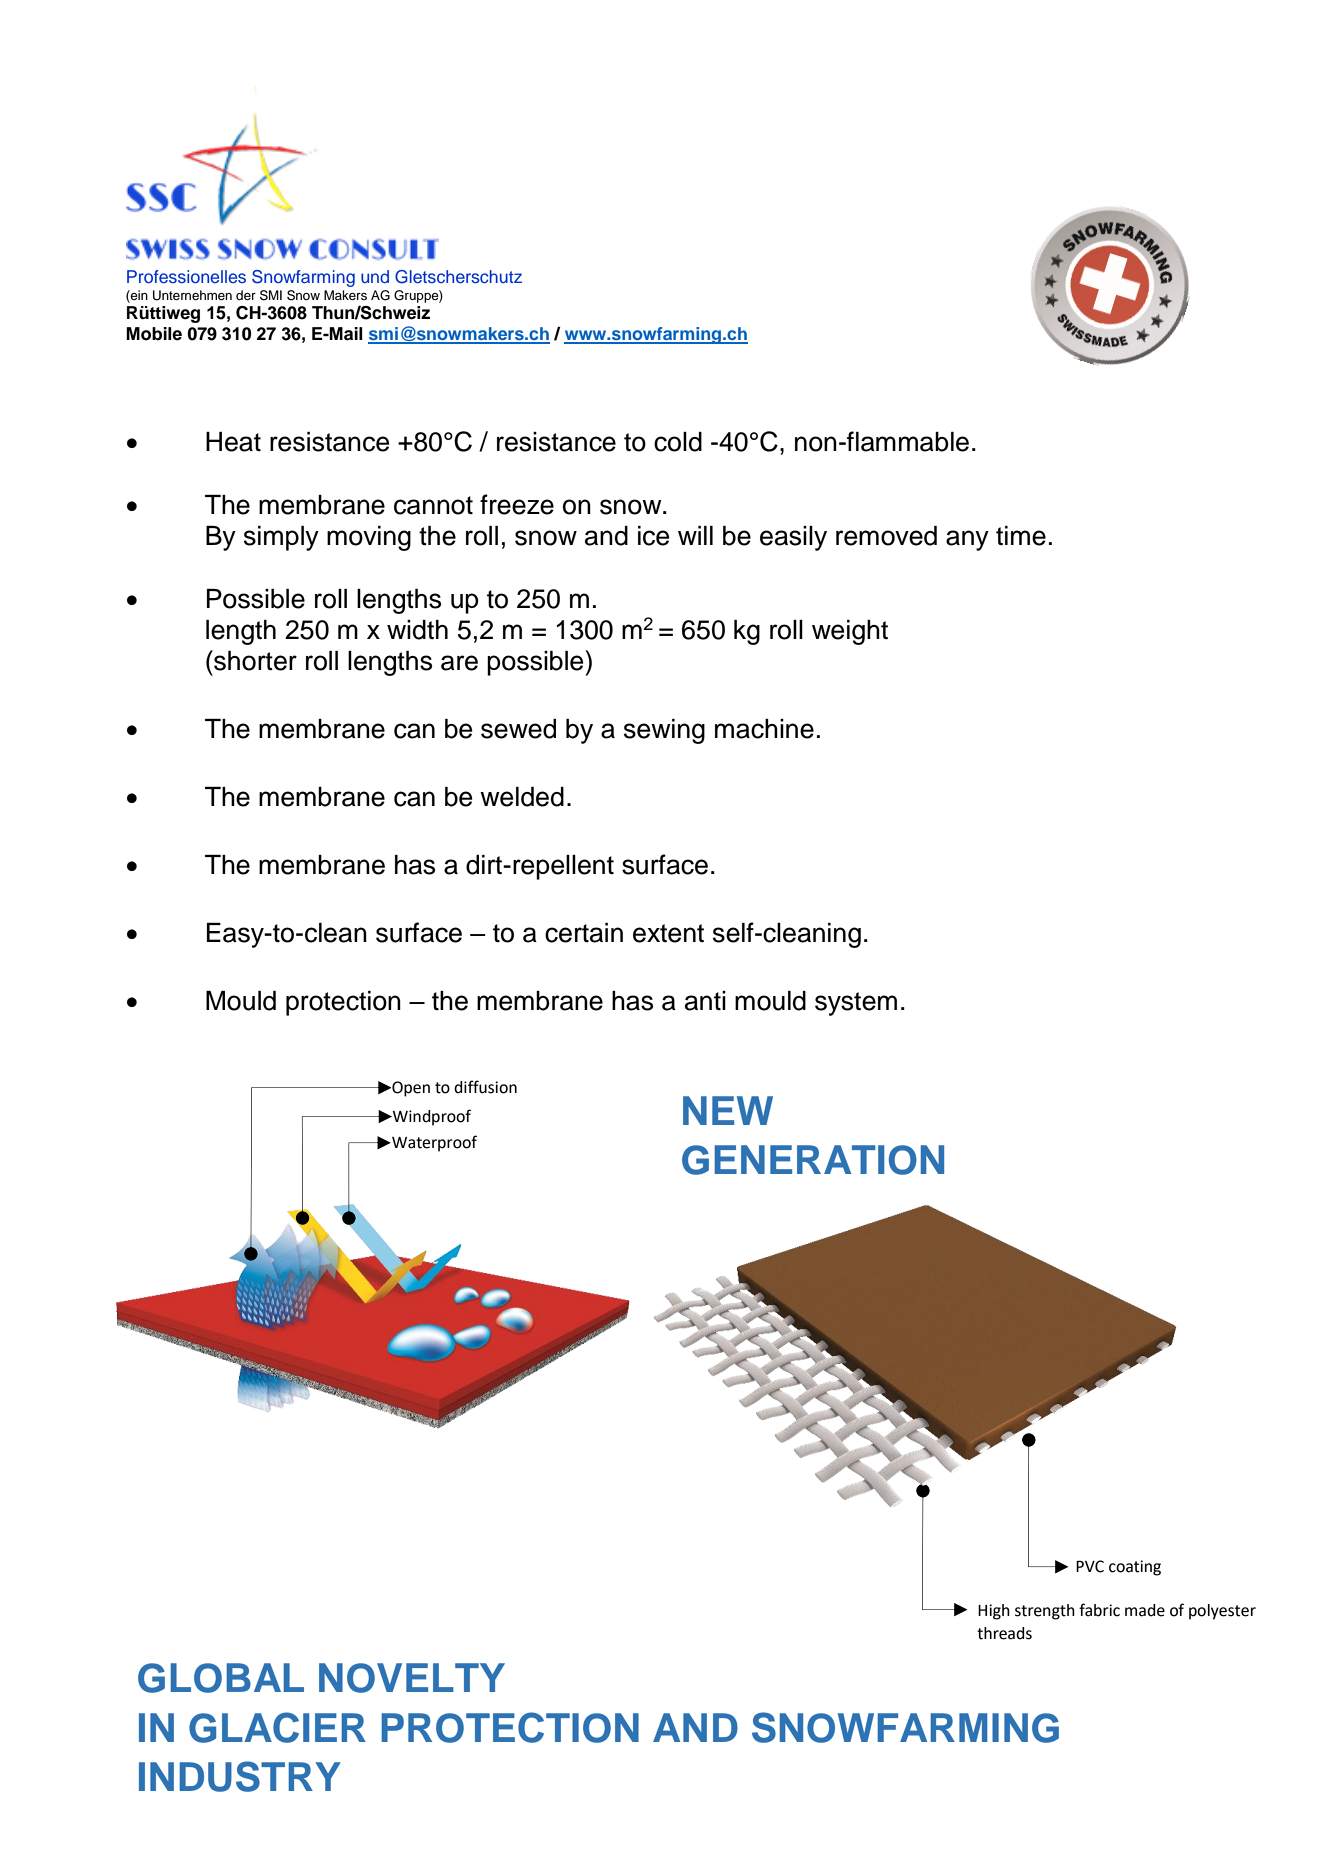 This page has height=1872, width=1324. I want to click on shorter, so click(254, 660).
